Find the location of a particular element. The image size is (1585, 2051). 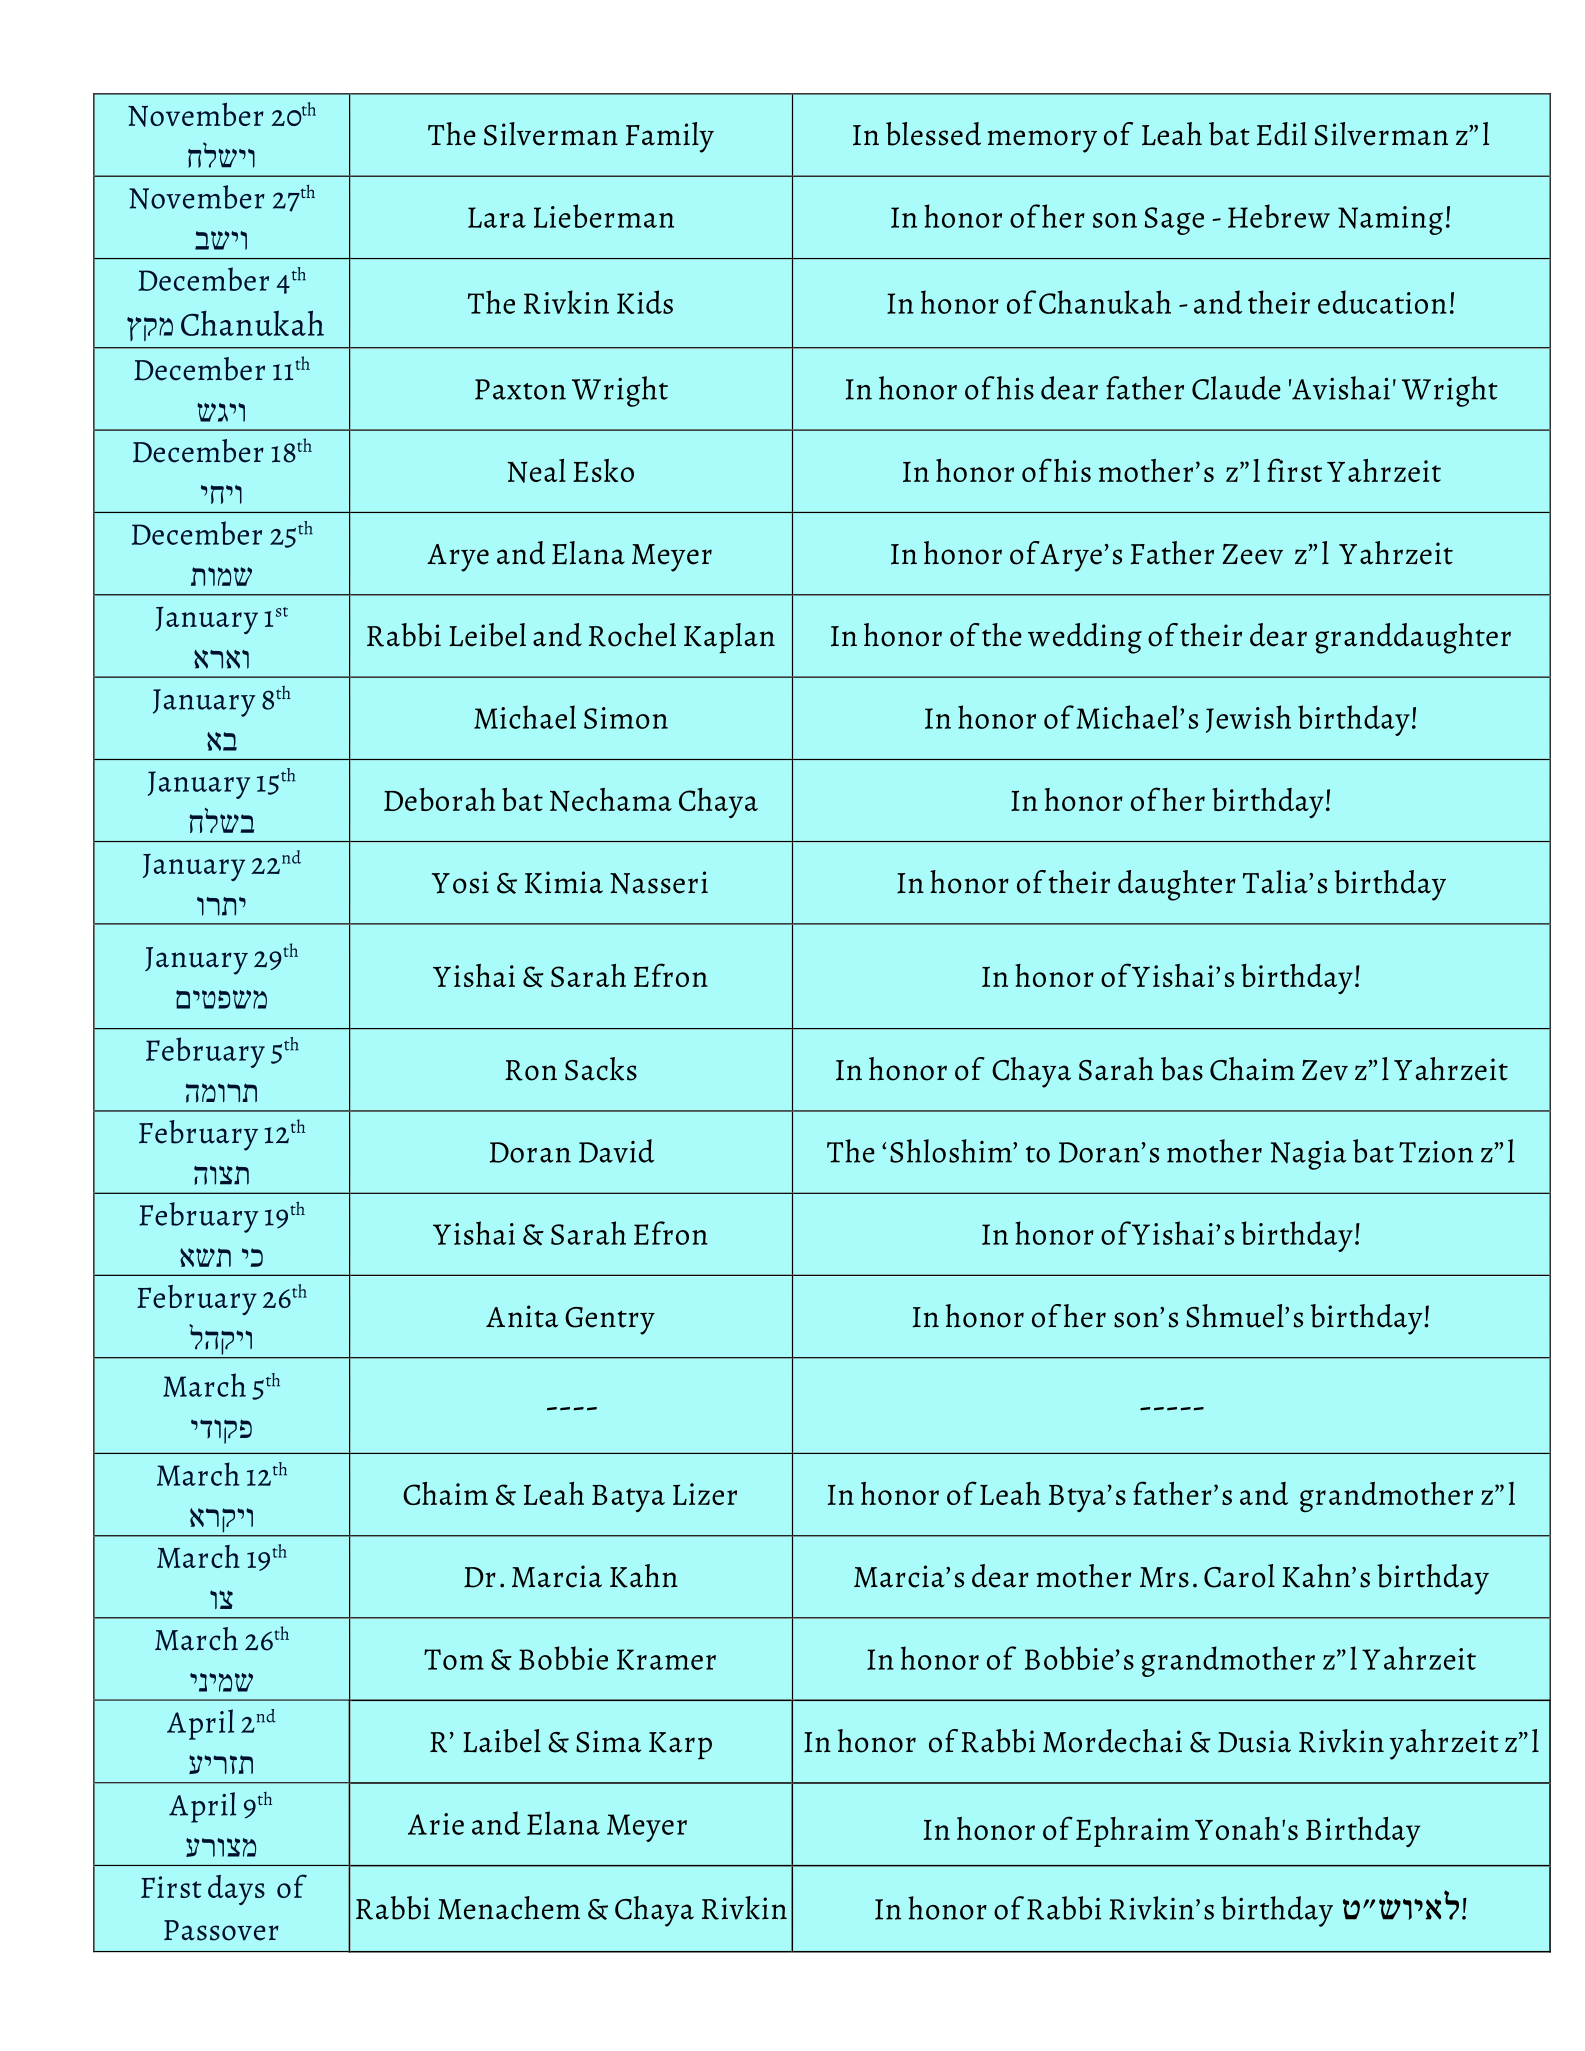

Neal is located at coordinates (536, 471).
